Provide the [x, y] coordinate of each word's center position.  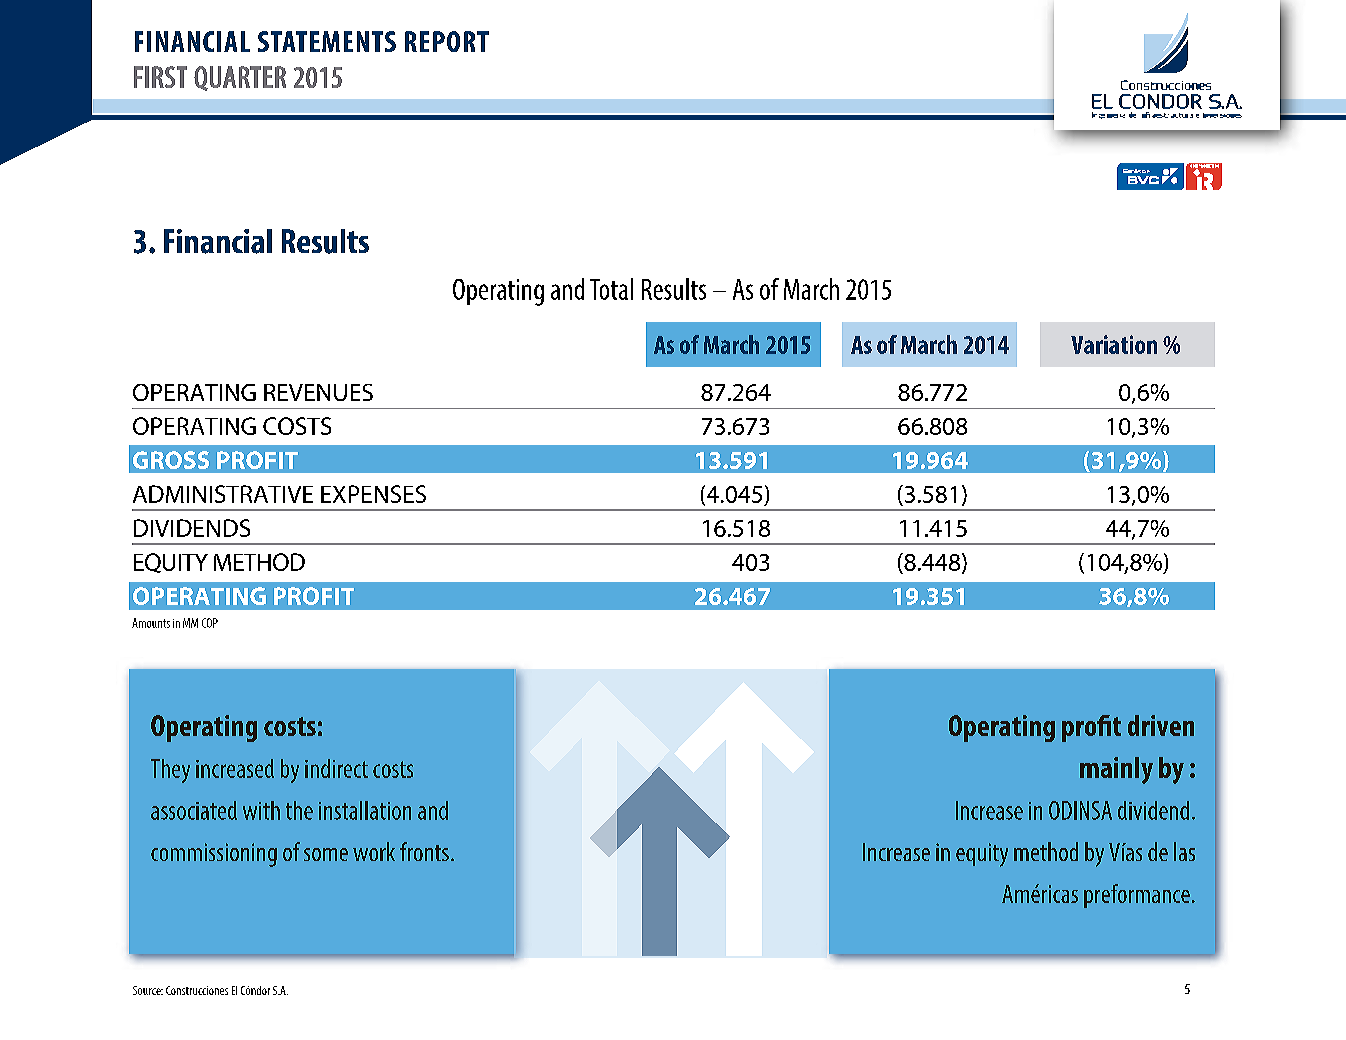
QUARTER [240, 78]
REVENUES [318, 392]
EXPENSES [373, 494]
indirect [336, 768]
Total [611, 289]
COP [210, 623]
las [1184, 851]
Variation [1114, 344]
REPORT [447, 41]
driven [1161, 725]
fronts [424, 851]
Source [148, 990]
